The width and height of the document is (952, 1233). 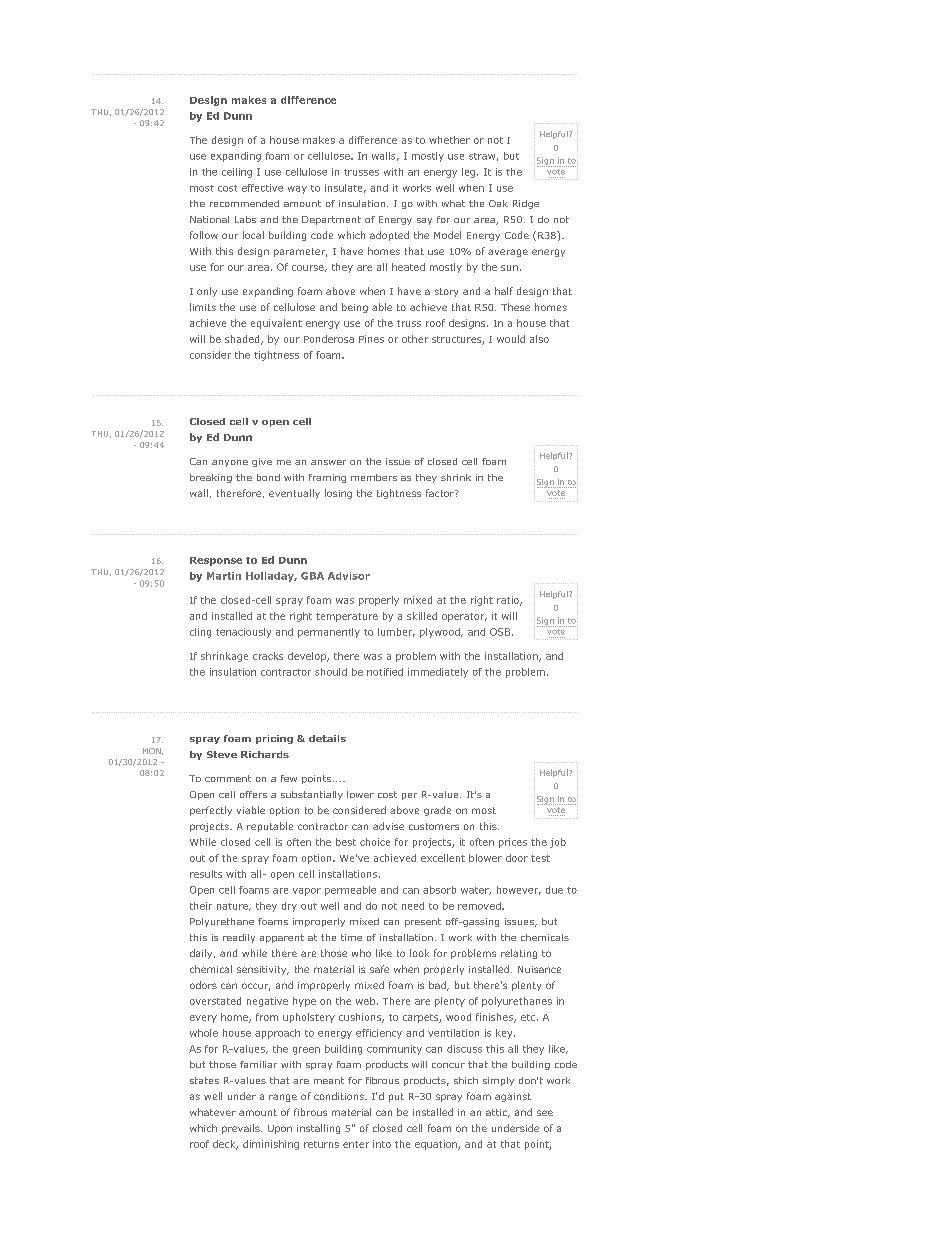 I want to click on advise, so click(x=388, y=826).
